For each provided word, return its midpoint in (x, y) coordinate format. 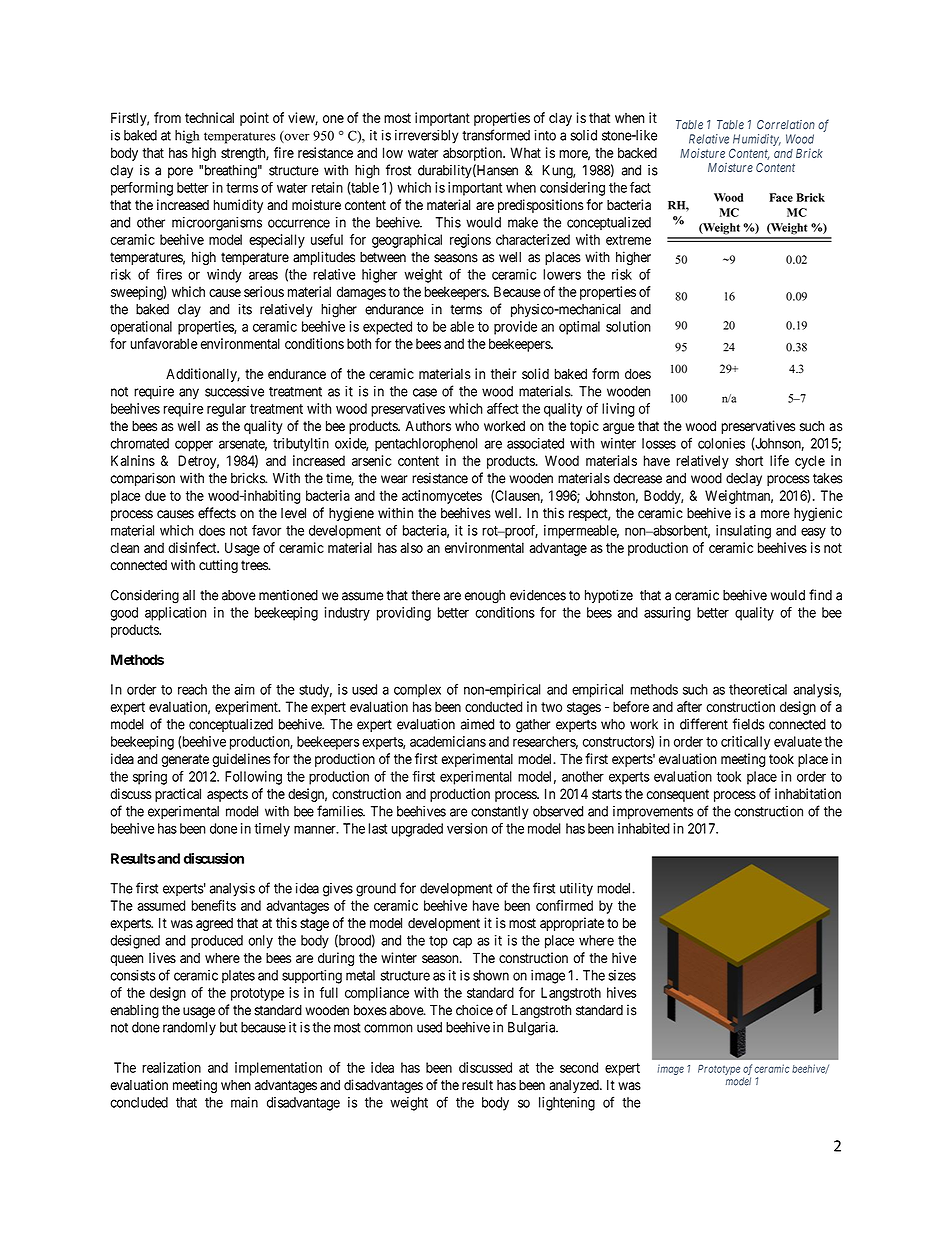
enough (485, 597)
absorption (473, 154)
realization (171, 1067)
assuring (667, 614)
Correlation (786, 125)
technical (209, 117)
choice (474, 1010)
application (175, 614)
